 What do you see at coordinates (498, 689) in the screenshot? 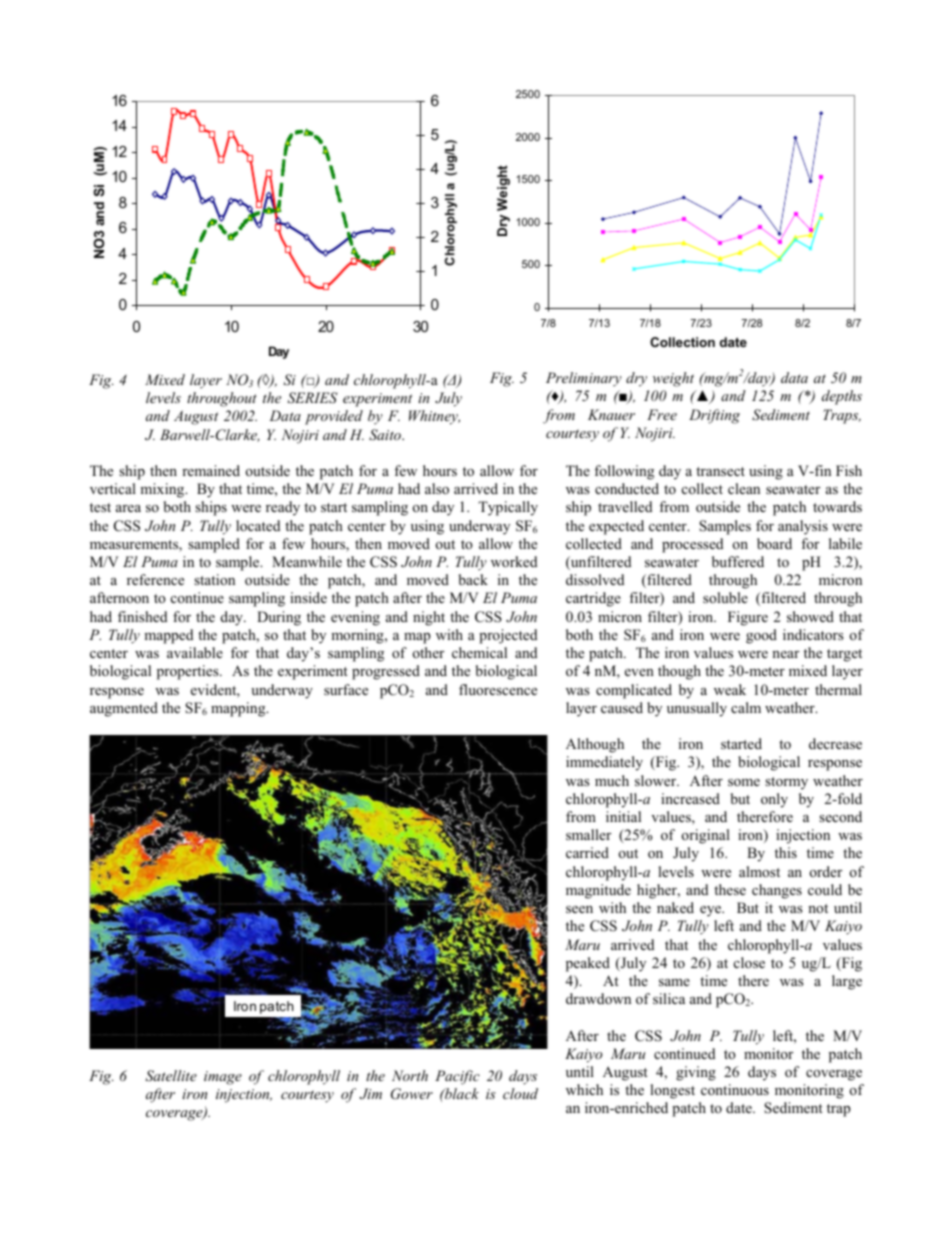
I see `fluorescence` at bounding box center [498, 689].
